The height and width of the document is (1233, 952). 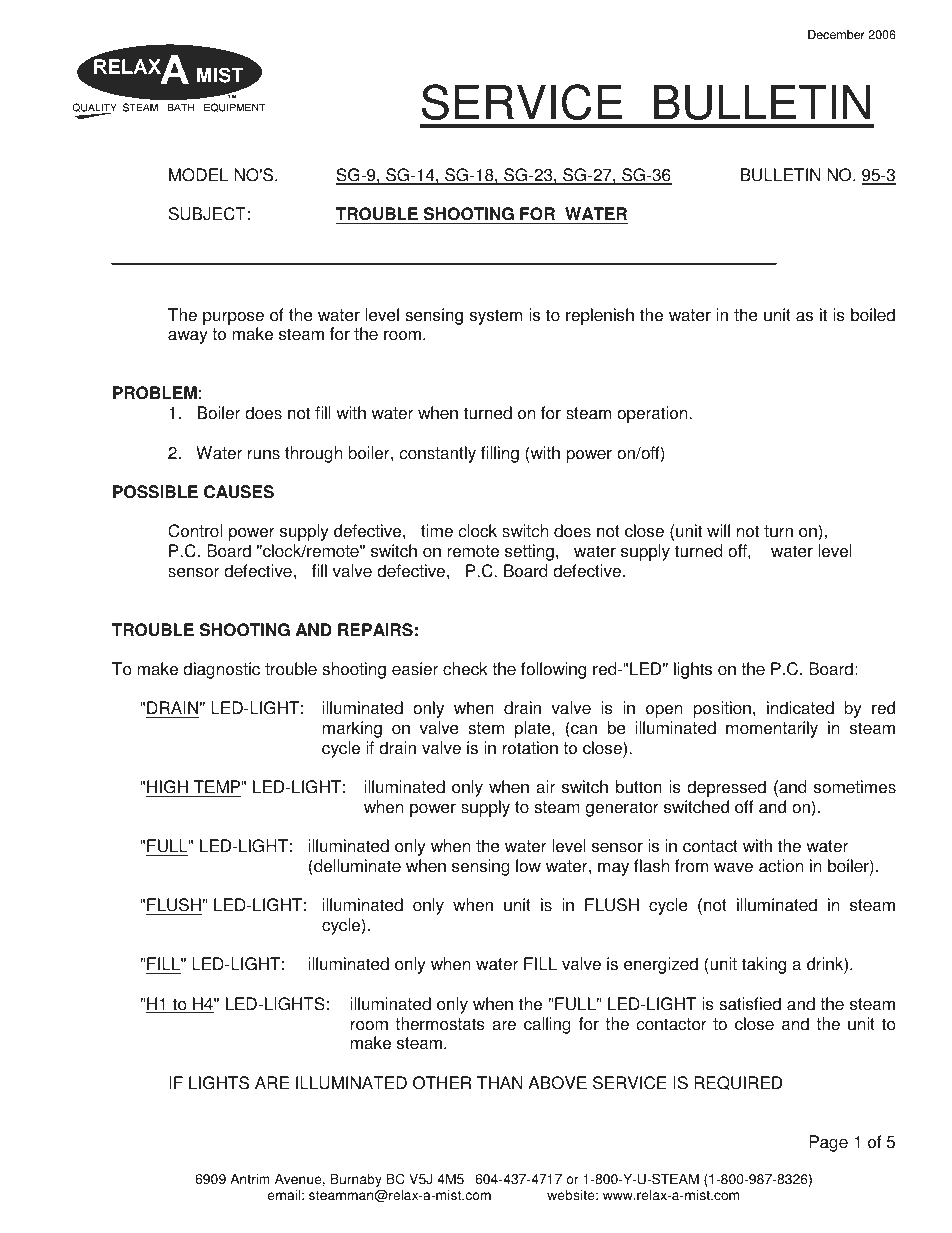 What do you see at coordinates (653, 414) in the document?
I see `operation` at bounding box center [653, 414].
